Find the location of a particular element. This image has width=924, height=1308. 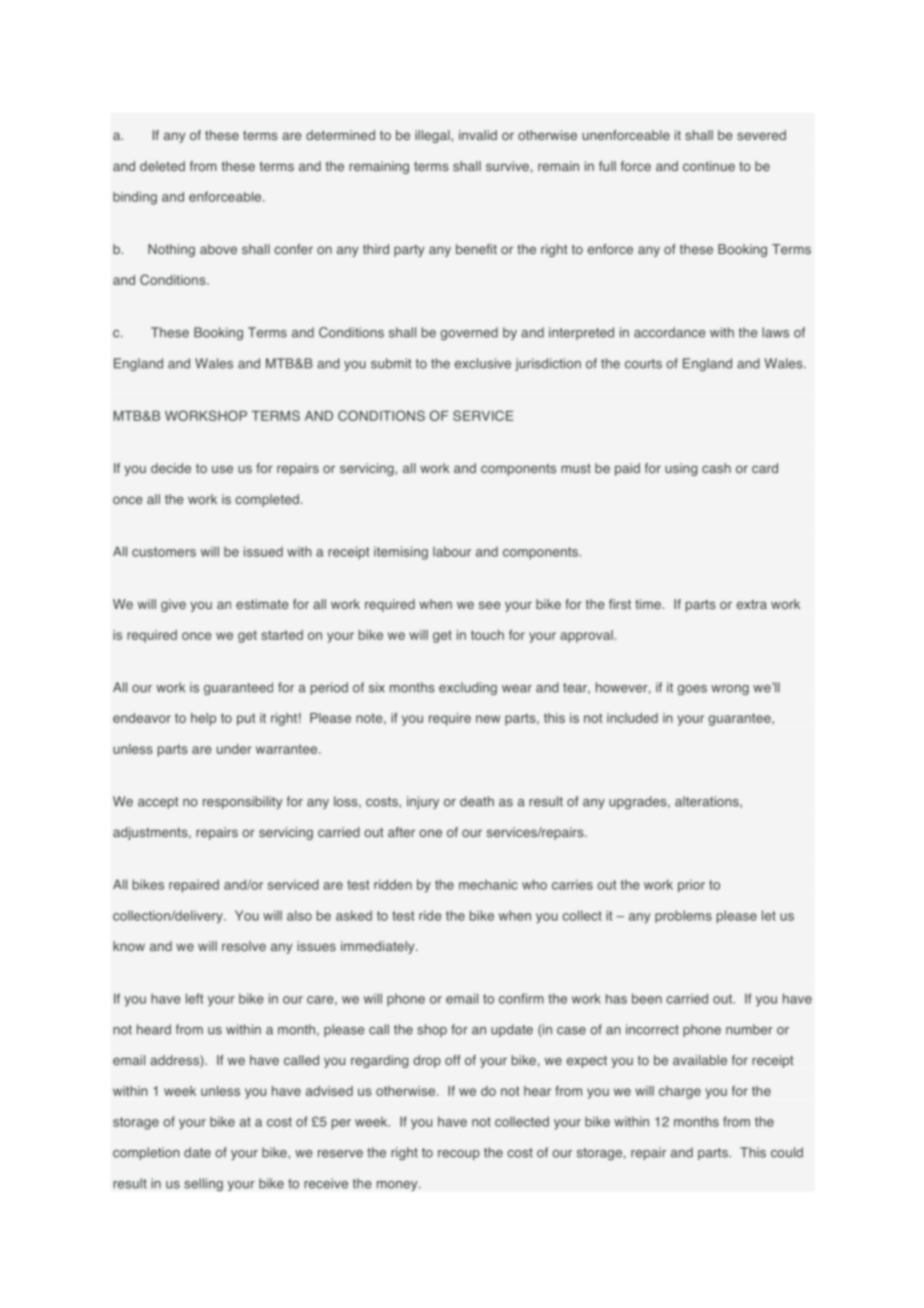

alterations is located at coordinates (708, 802).
